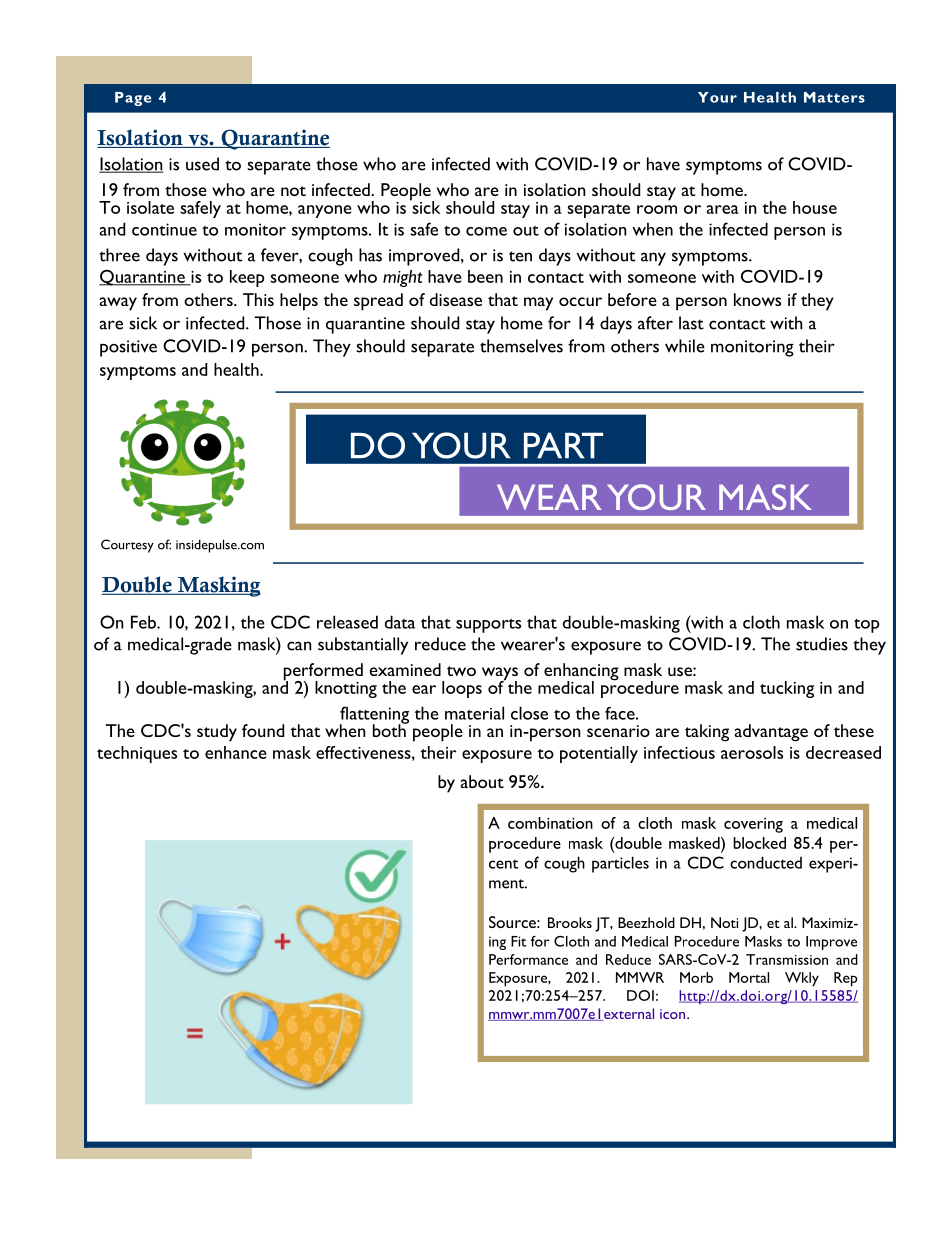 The height and width of the page is (1233, 952). What do you see at coordinates (570, 922) in the page?
I see `Brooks` at bounding box center [570, 922].
